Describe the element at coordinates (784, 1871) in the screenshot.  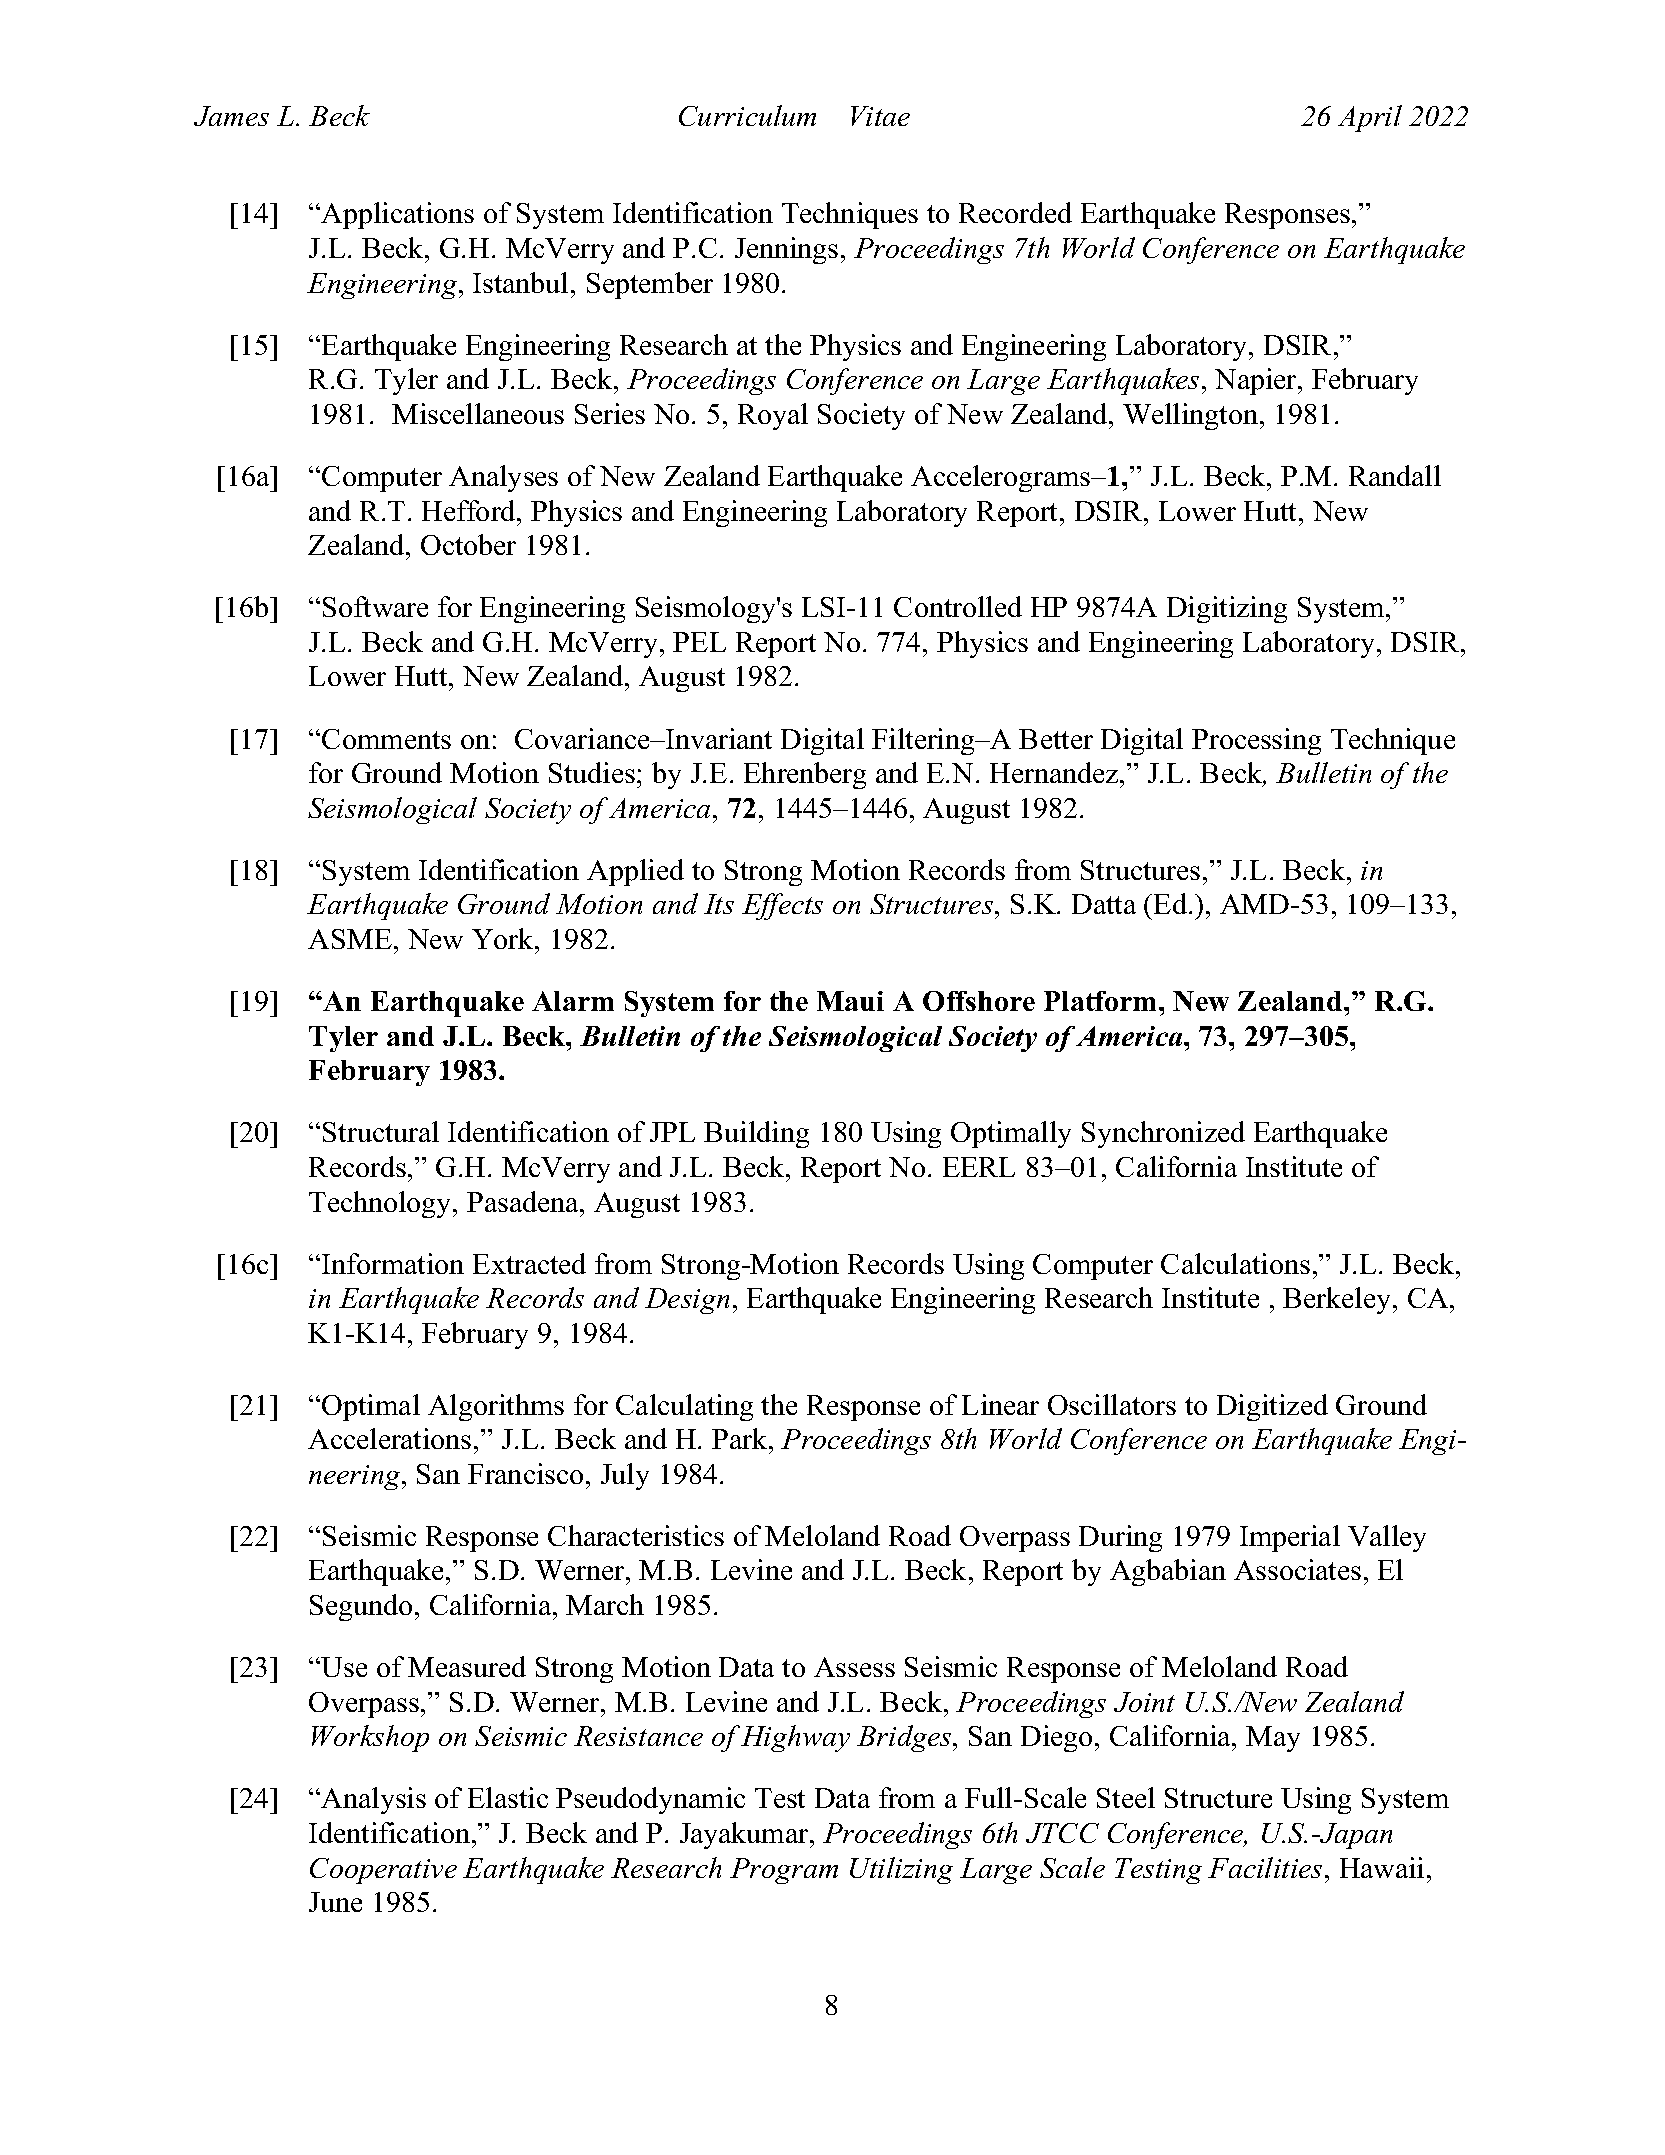
I see `Program` at that location.
